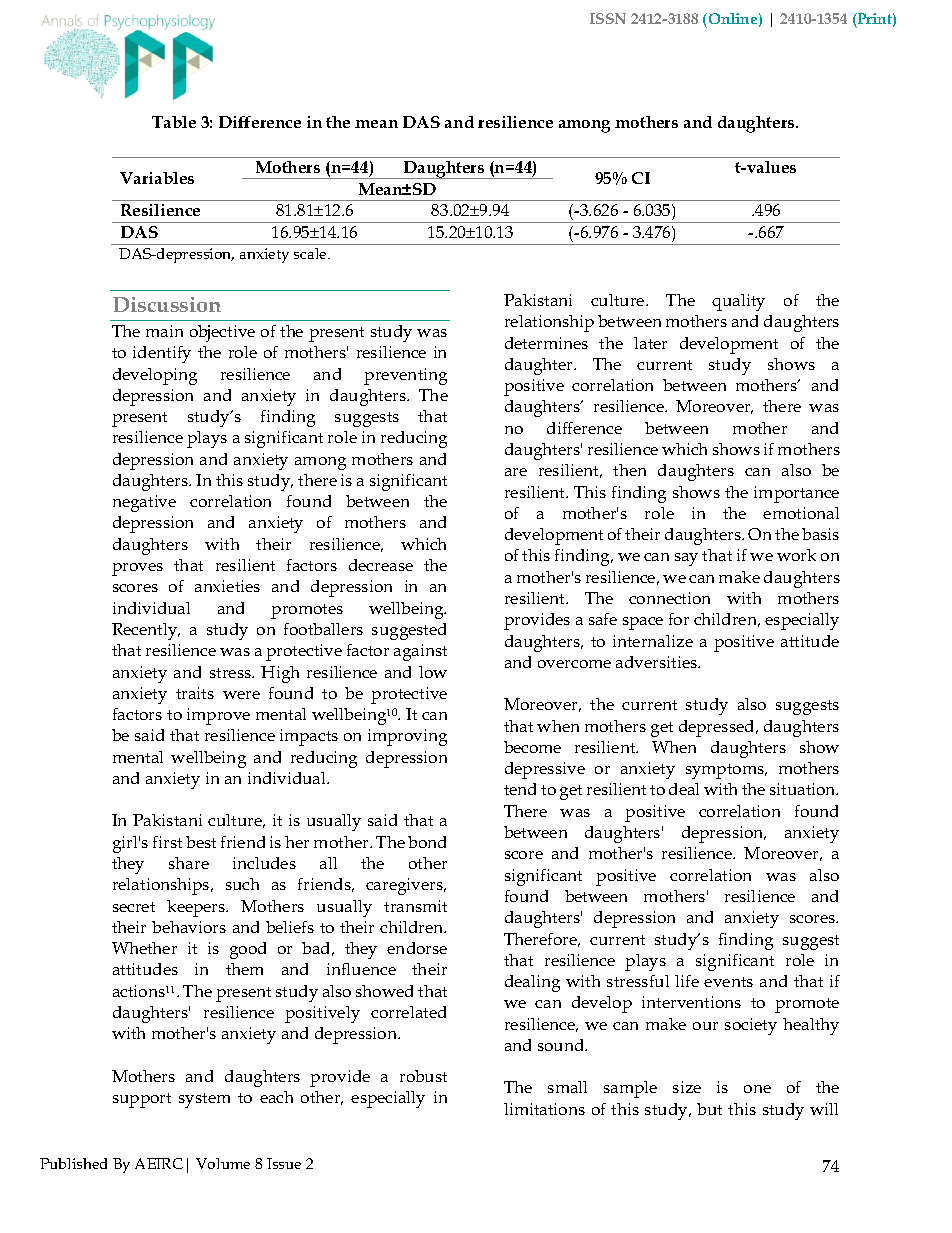  What do you see at coordinates (381, 565) in the document?
I see `decrease` at bounding box center [381, 565].
